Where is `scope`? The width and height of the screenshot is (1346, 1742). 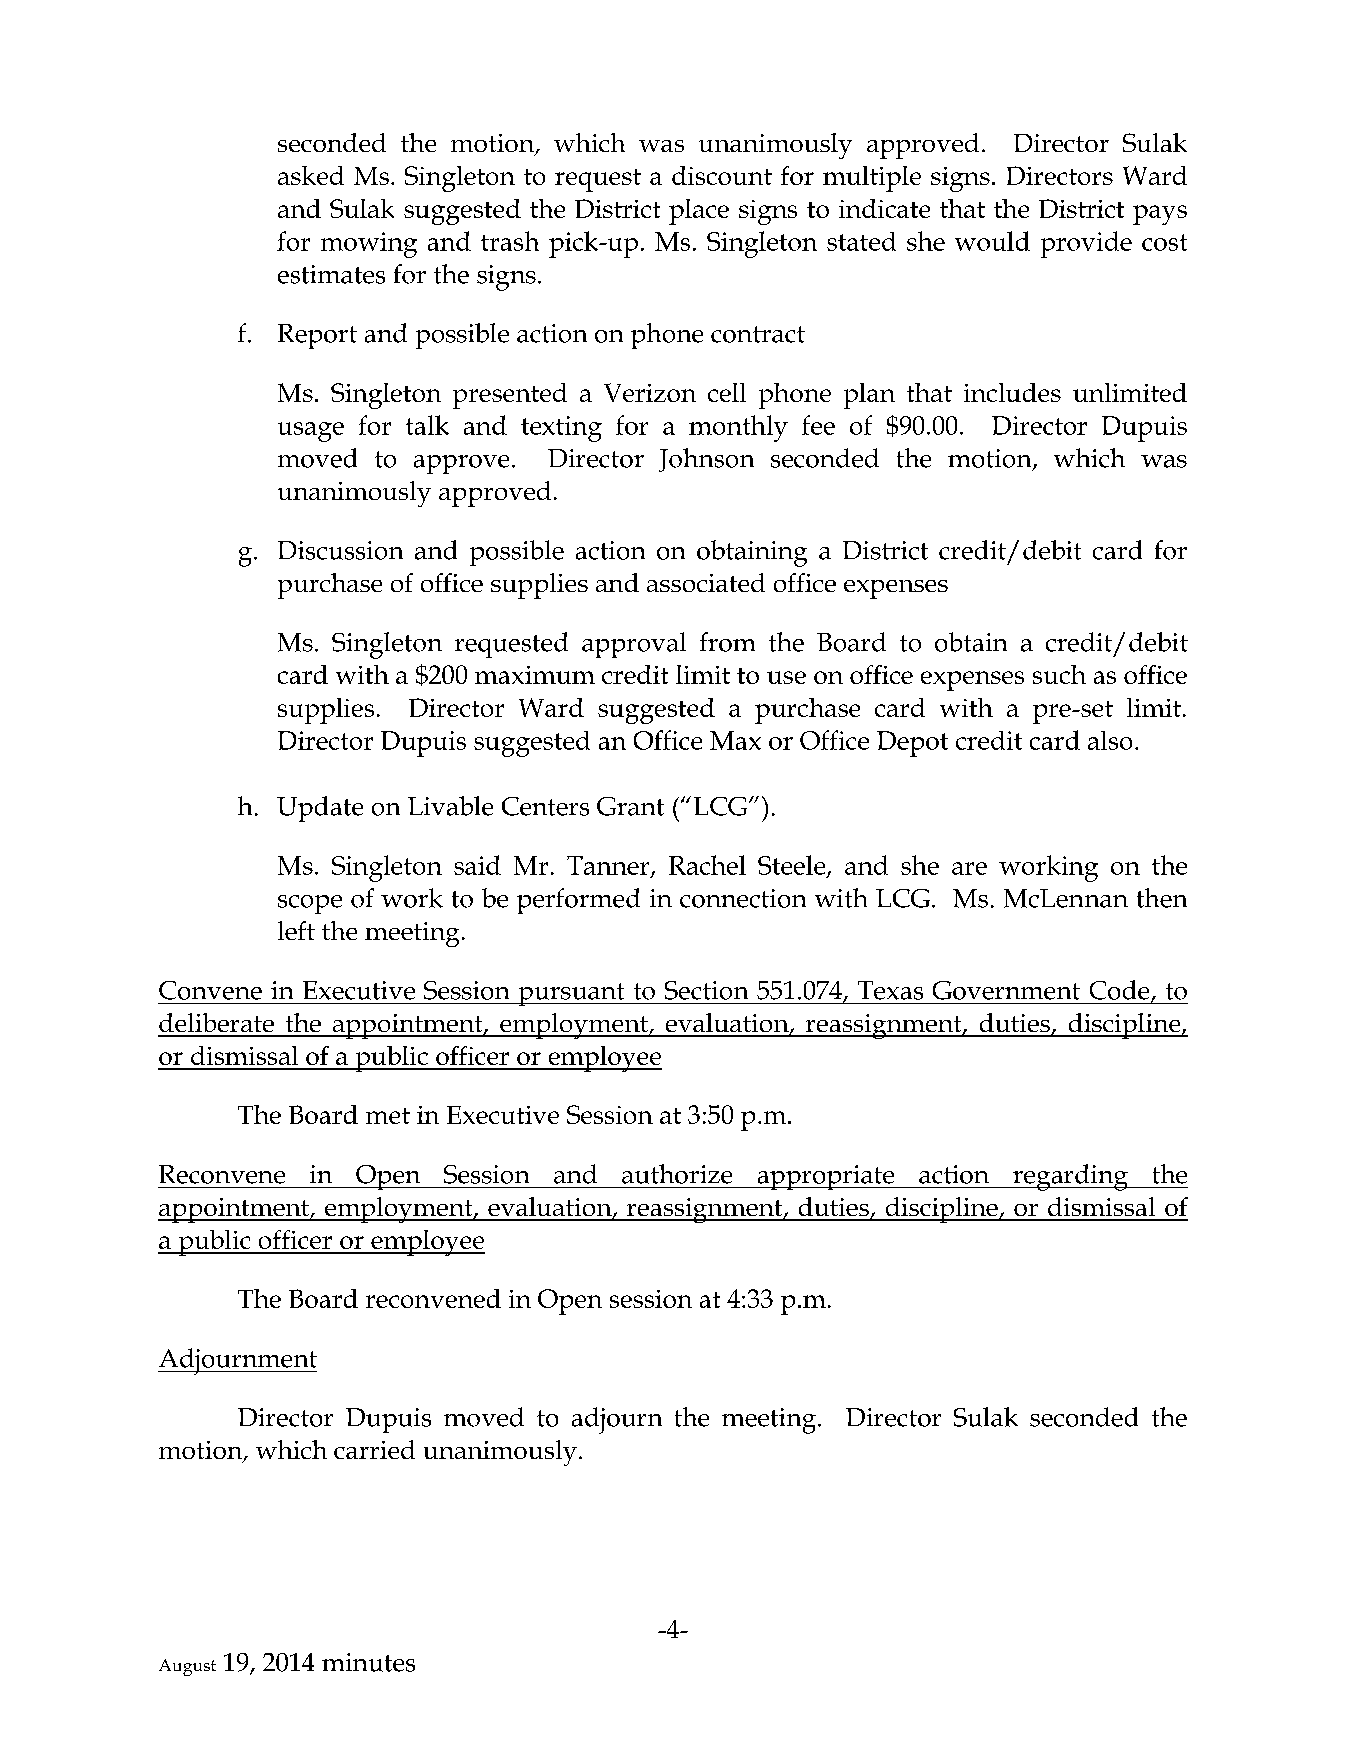
scope is located at coordinates (310, 904).
